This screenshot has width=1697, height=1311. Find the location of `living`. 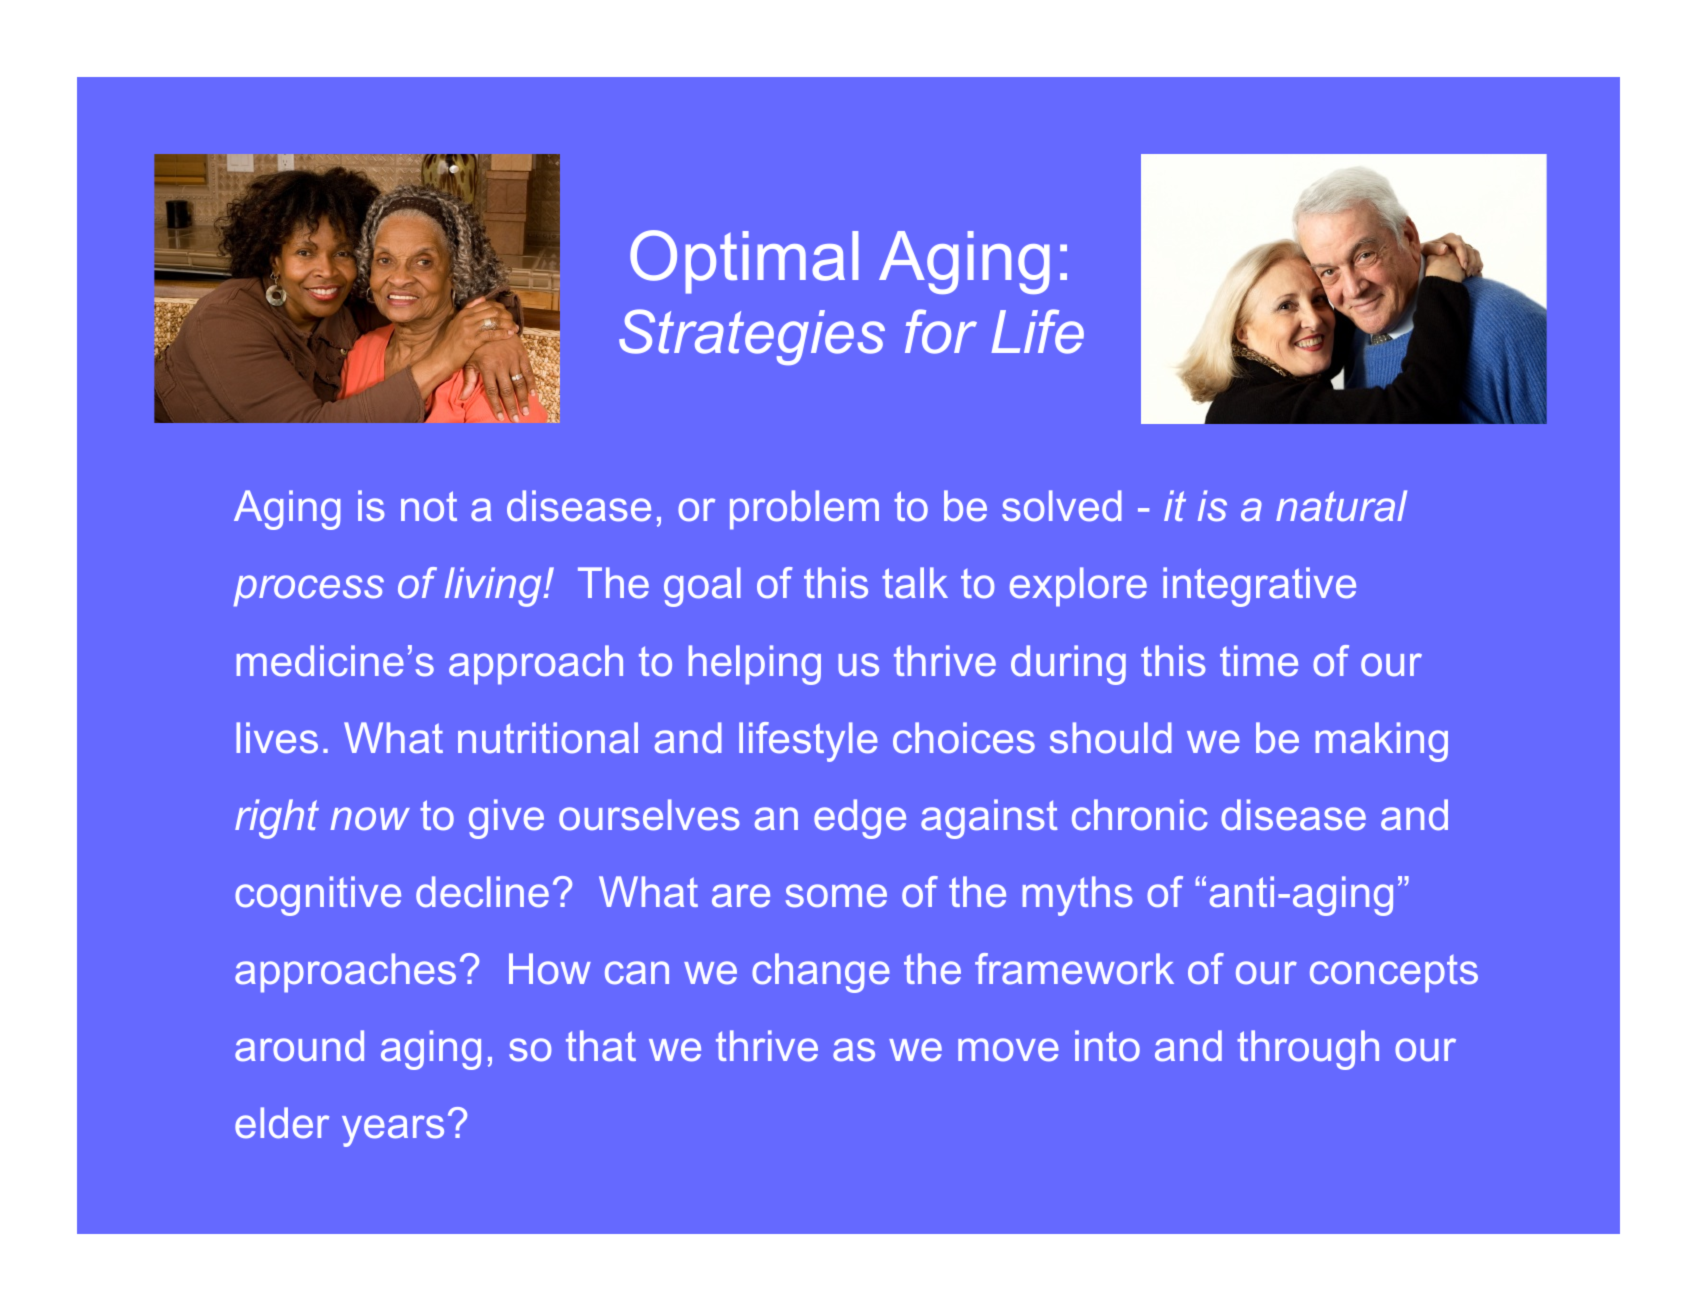

living is located at coordinates (494, 587).
